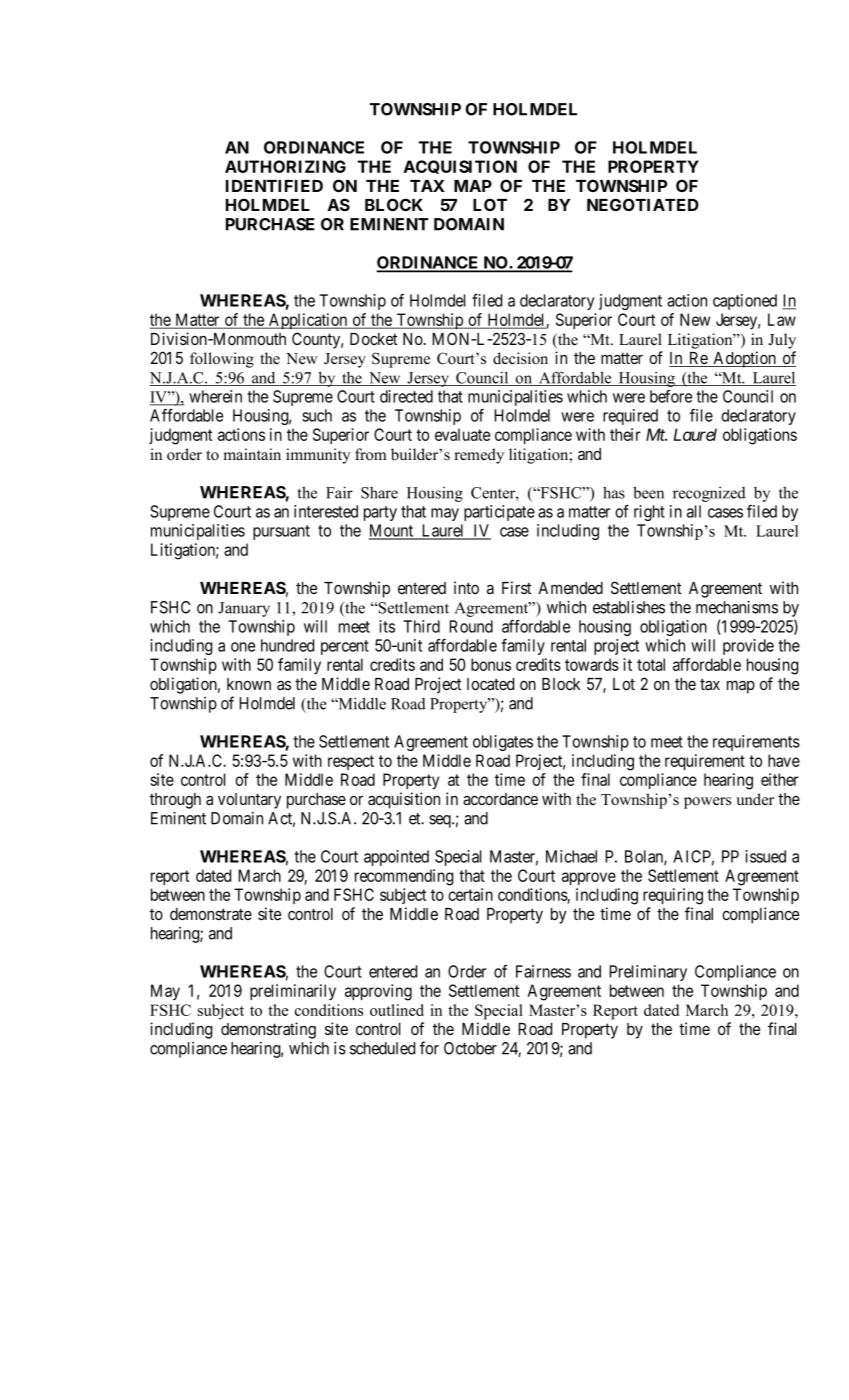  Describe the element at coordinates (244, 609) in the screenshot. I see `January` at that location.
